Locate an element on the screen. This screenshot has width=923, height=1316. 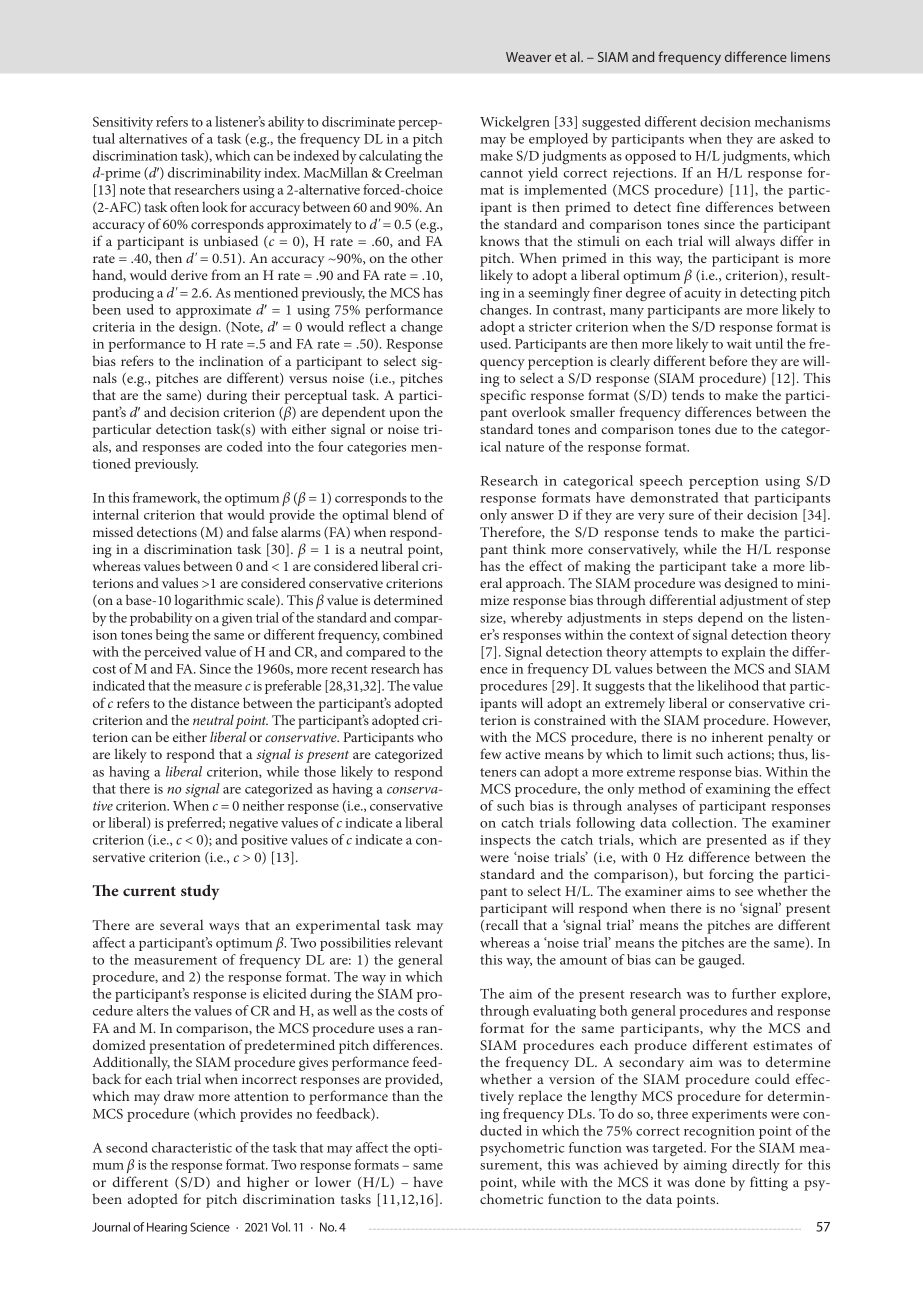
relevant is located at coordinates (419, 942).
